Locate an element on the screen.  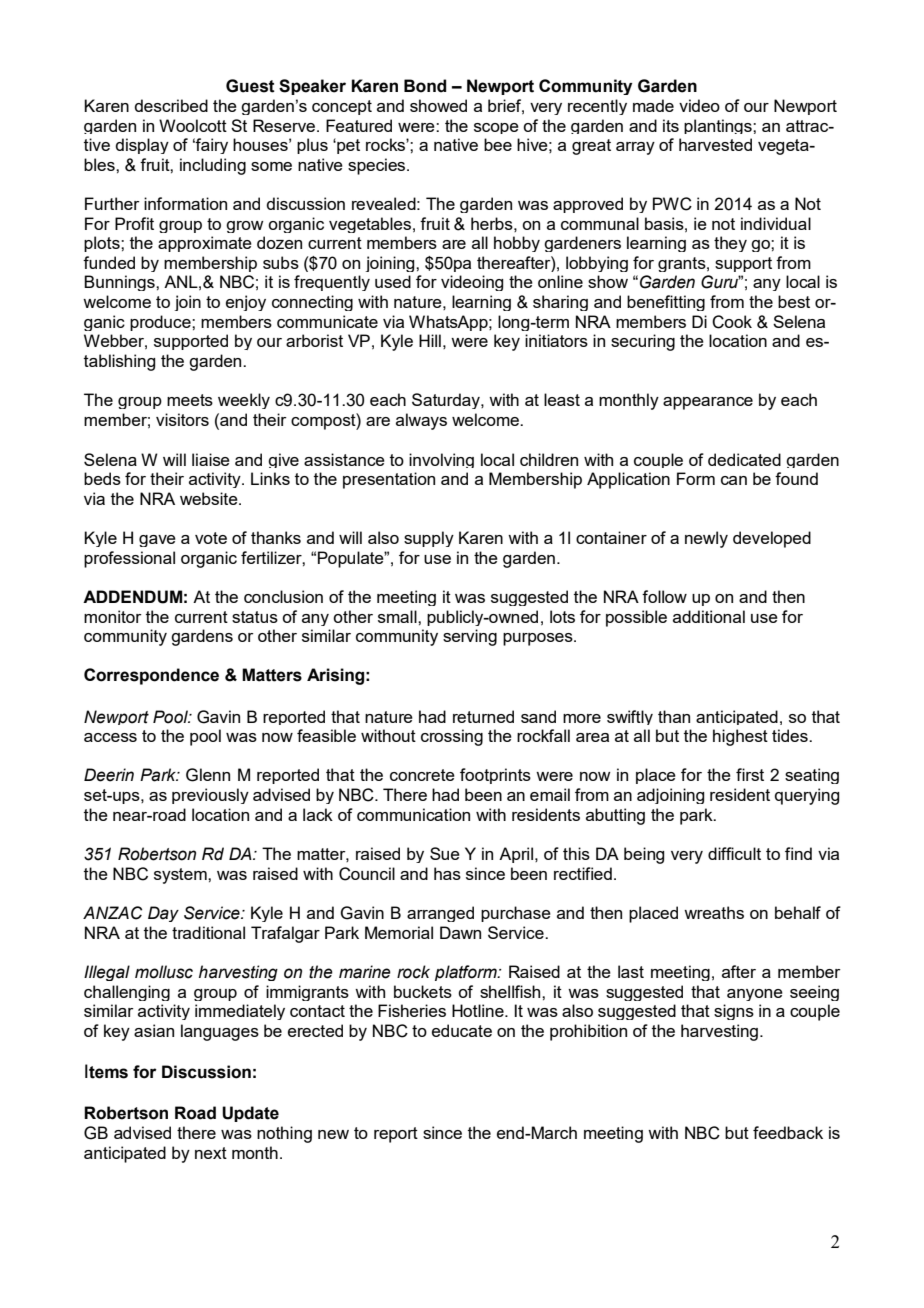
liaise is located at coordinates (211, 459).
